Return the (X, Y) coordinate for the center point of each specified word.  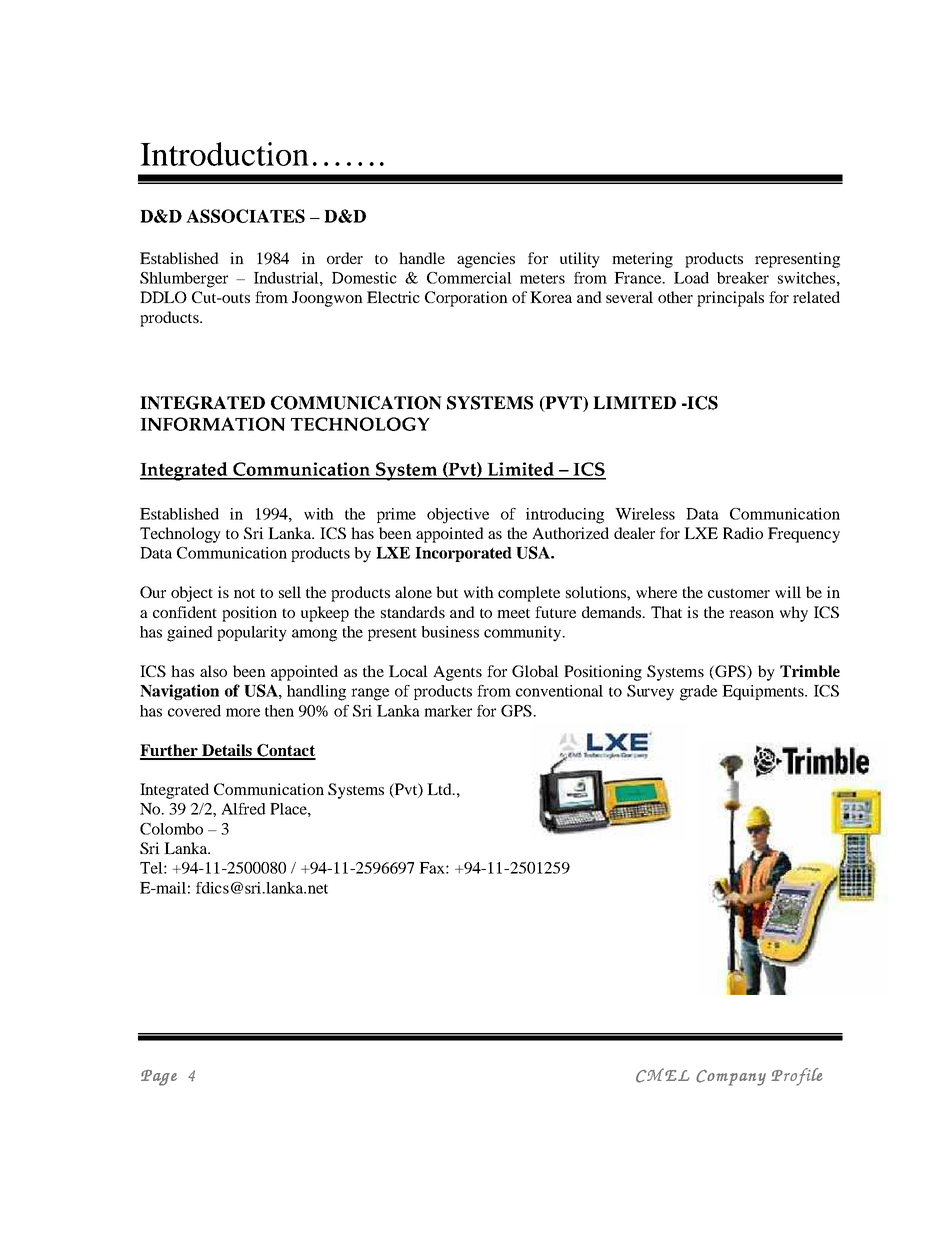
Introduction (224, 154)
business (450, 632)
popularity (252, 634)
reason (751, 614)
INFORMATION (213, 424)
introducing (565, 516)
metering (642, 260)
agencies (486, 260)
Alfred (243, 809)
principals (730, 299)
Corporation (466, 299)
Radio (743, 533)
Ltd (440, 789)
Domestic (364, 278)
